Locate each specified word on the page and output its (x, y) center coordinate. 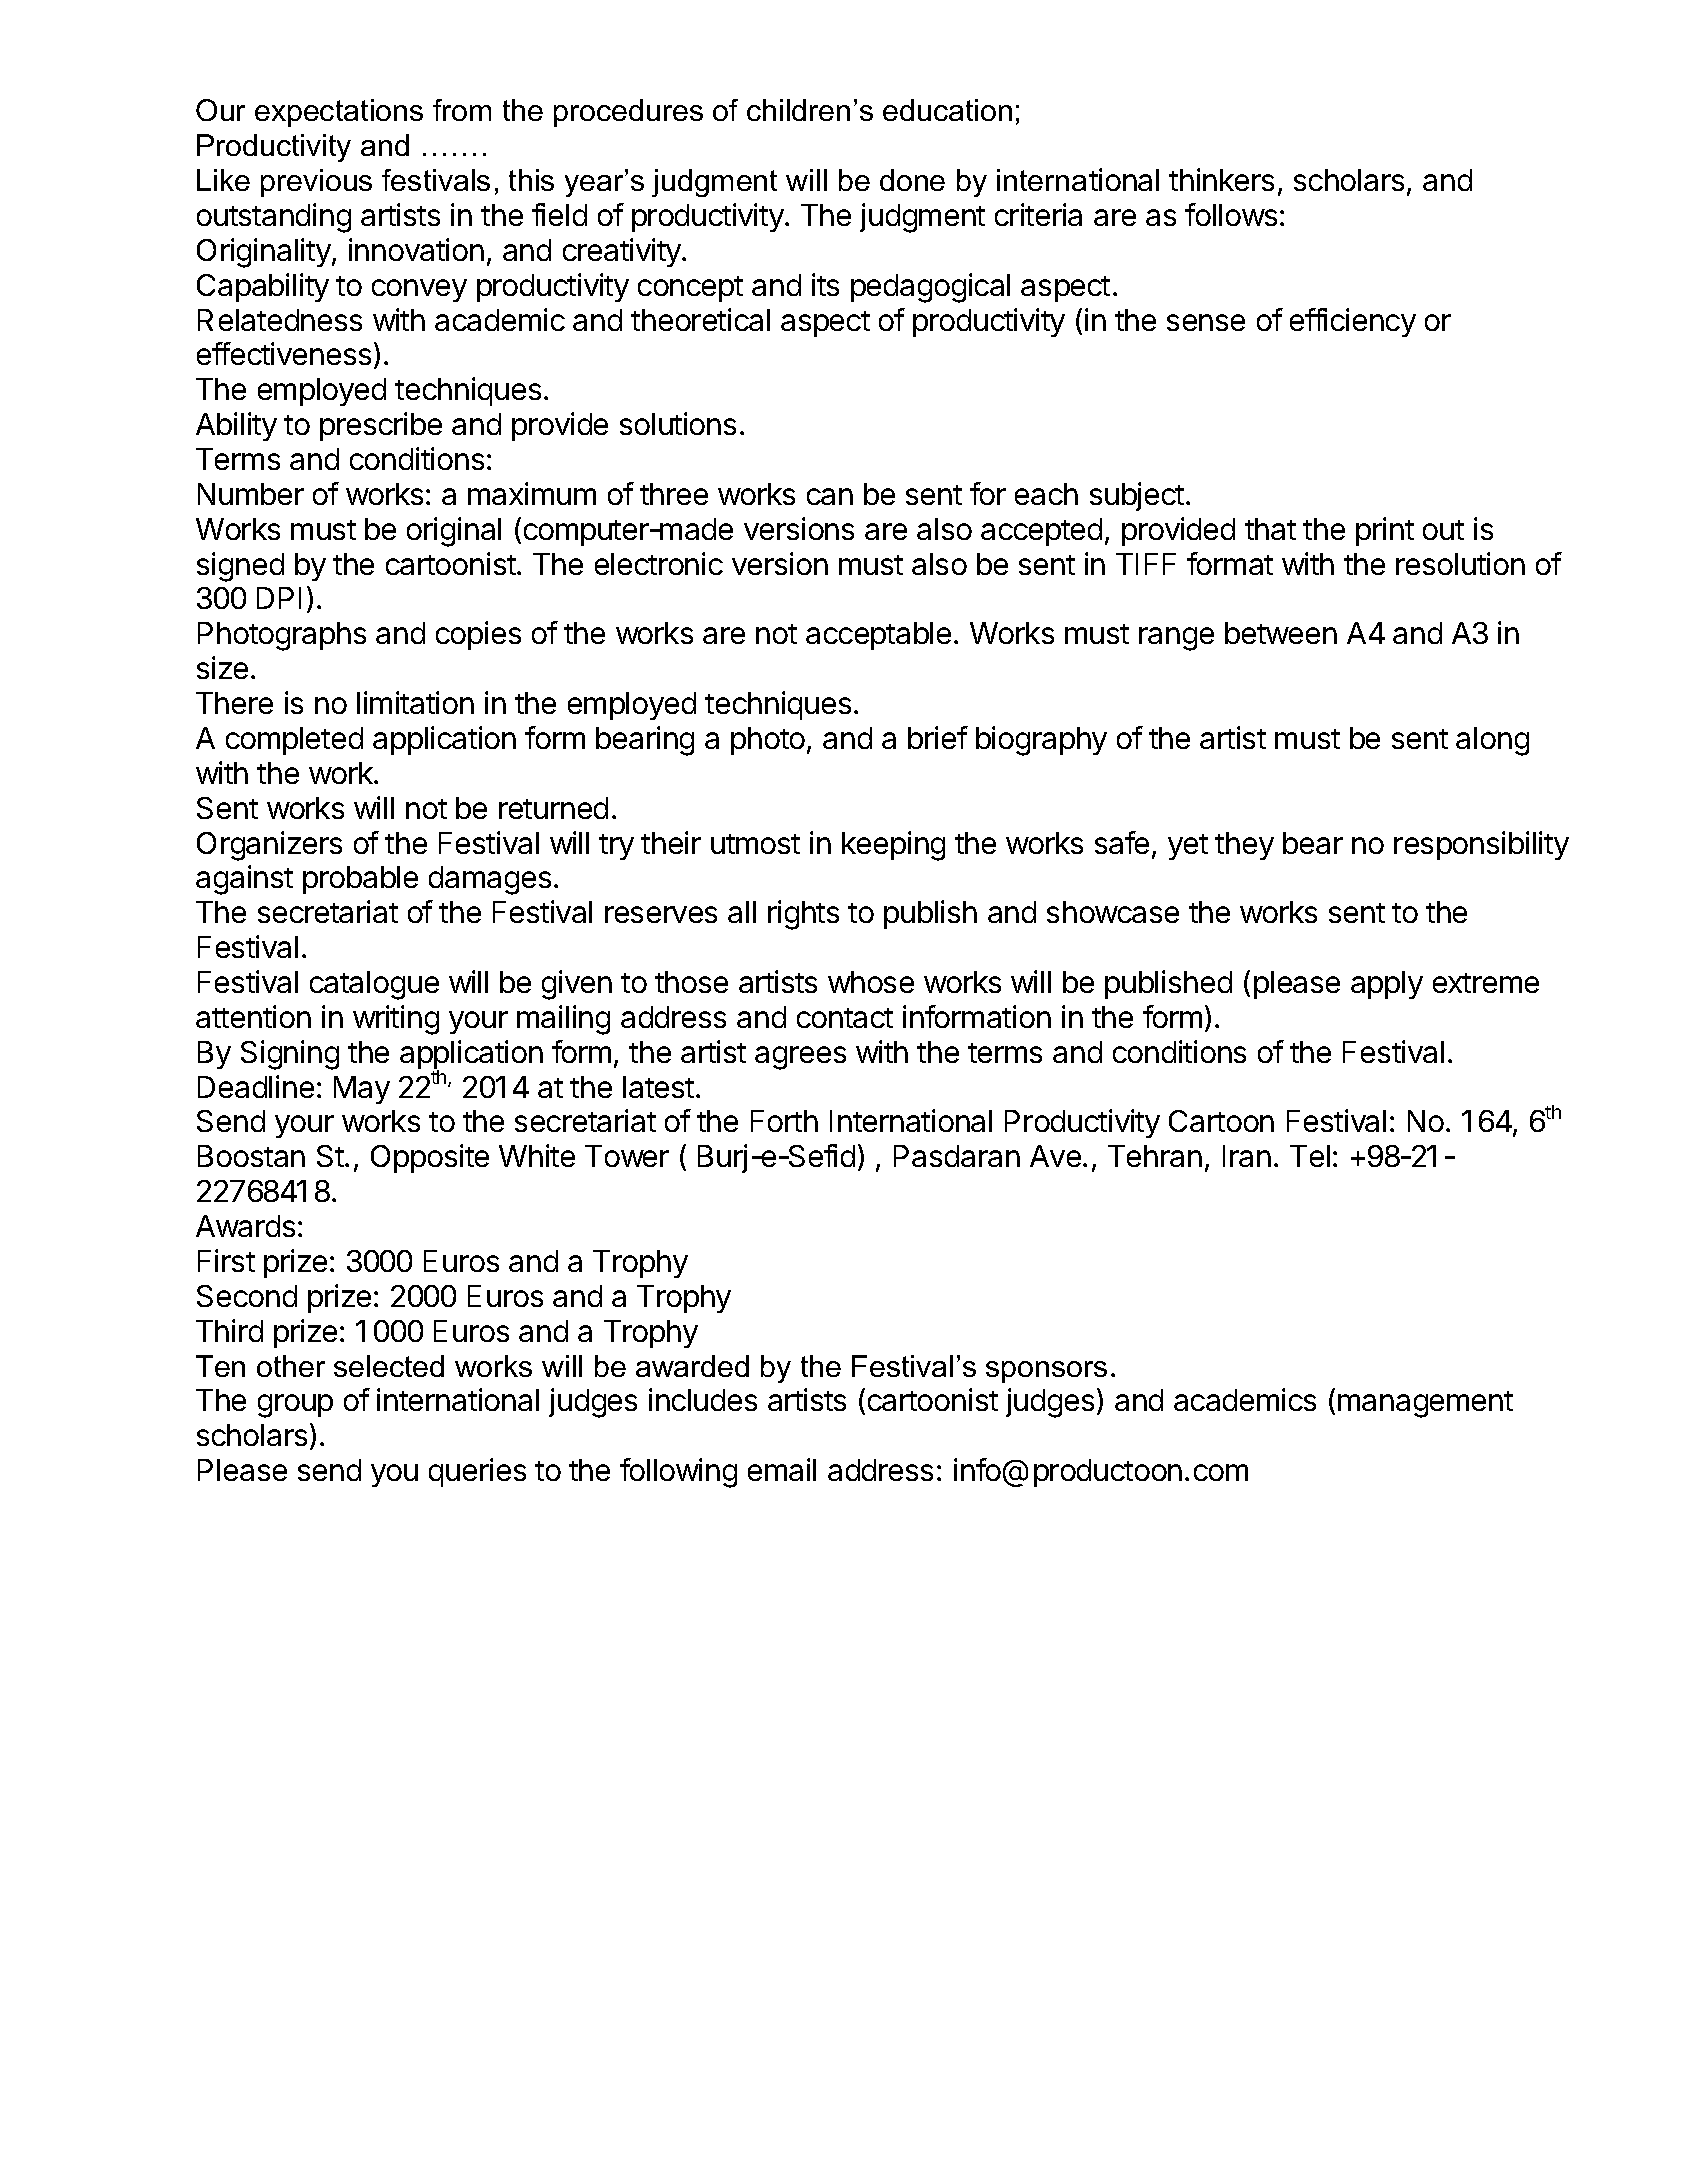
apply (1387, 985)
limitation (415, 702)
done (912, 180)
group (295, 1406)
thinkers (1221, 179)
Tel (1310, 1156)
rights (803, 915)
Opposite (430, 1158)
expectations (339, 113)
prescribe (381, 426)
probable (360, 880)
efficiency (1353, 322)
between (1281, 633)
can (830, 496)
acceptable (878, 636)
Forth (784, 1121)
